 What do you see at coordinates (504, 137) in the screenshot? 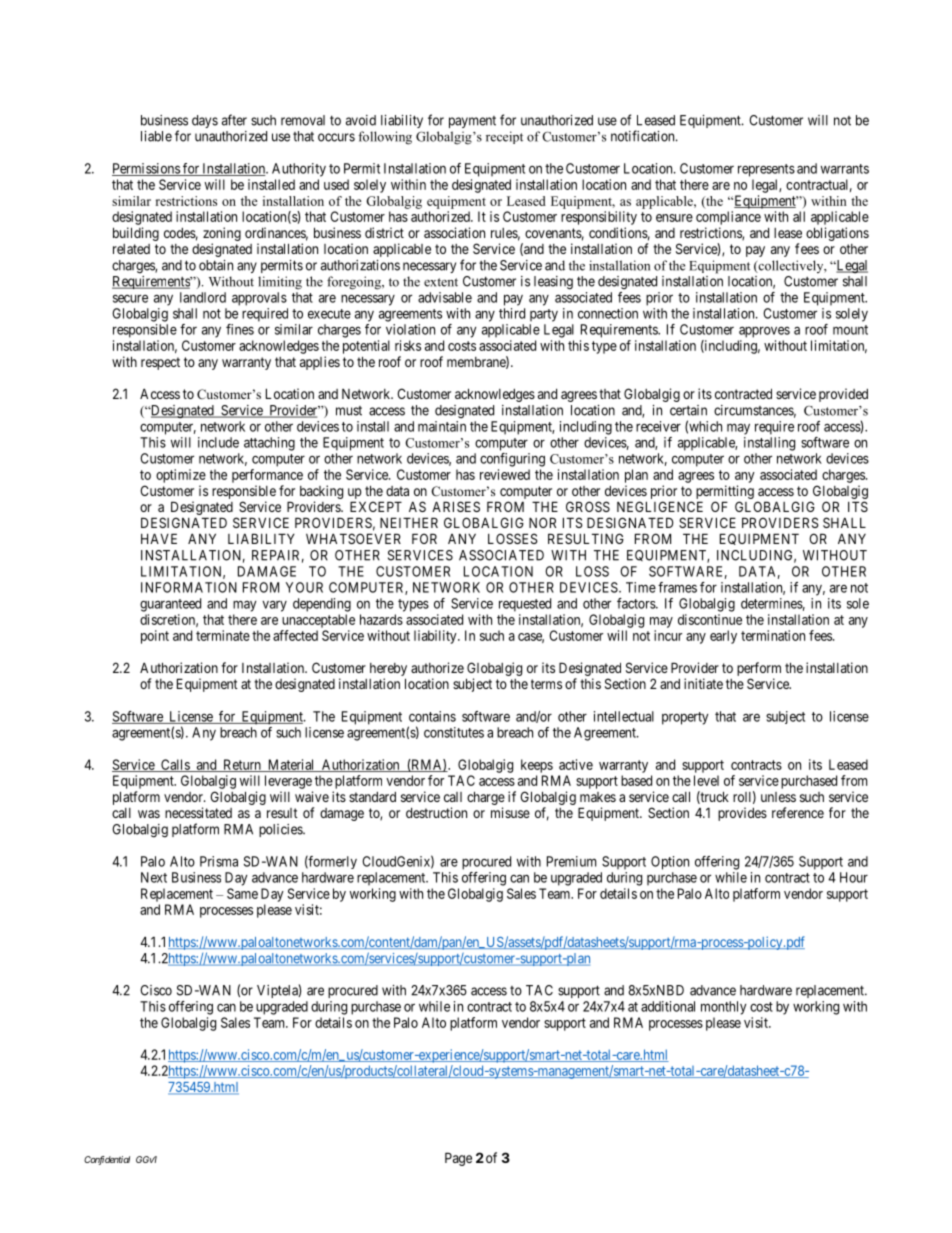
I see `receipt` at bounding box center [504, 137].
